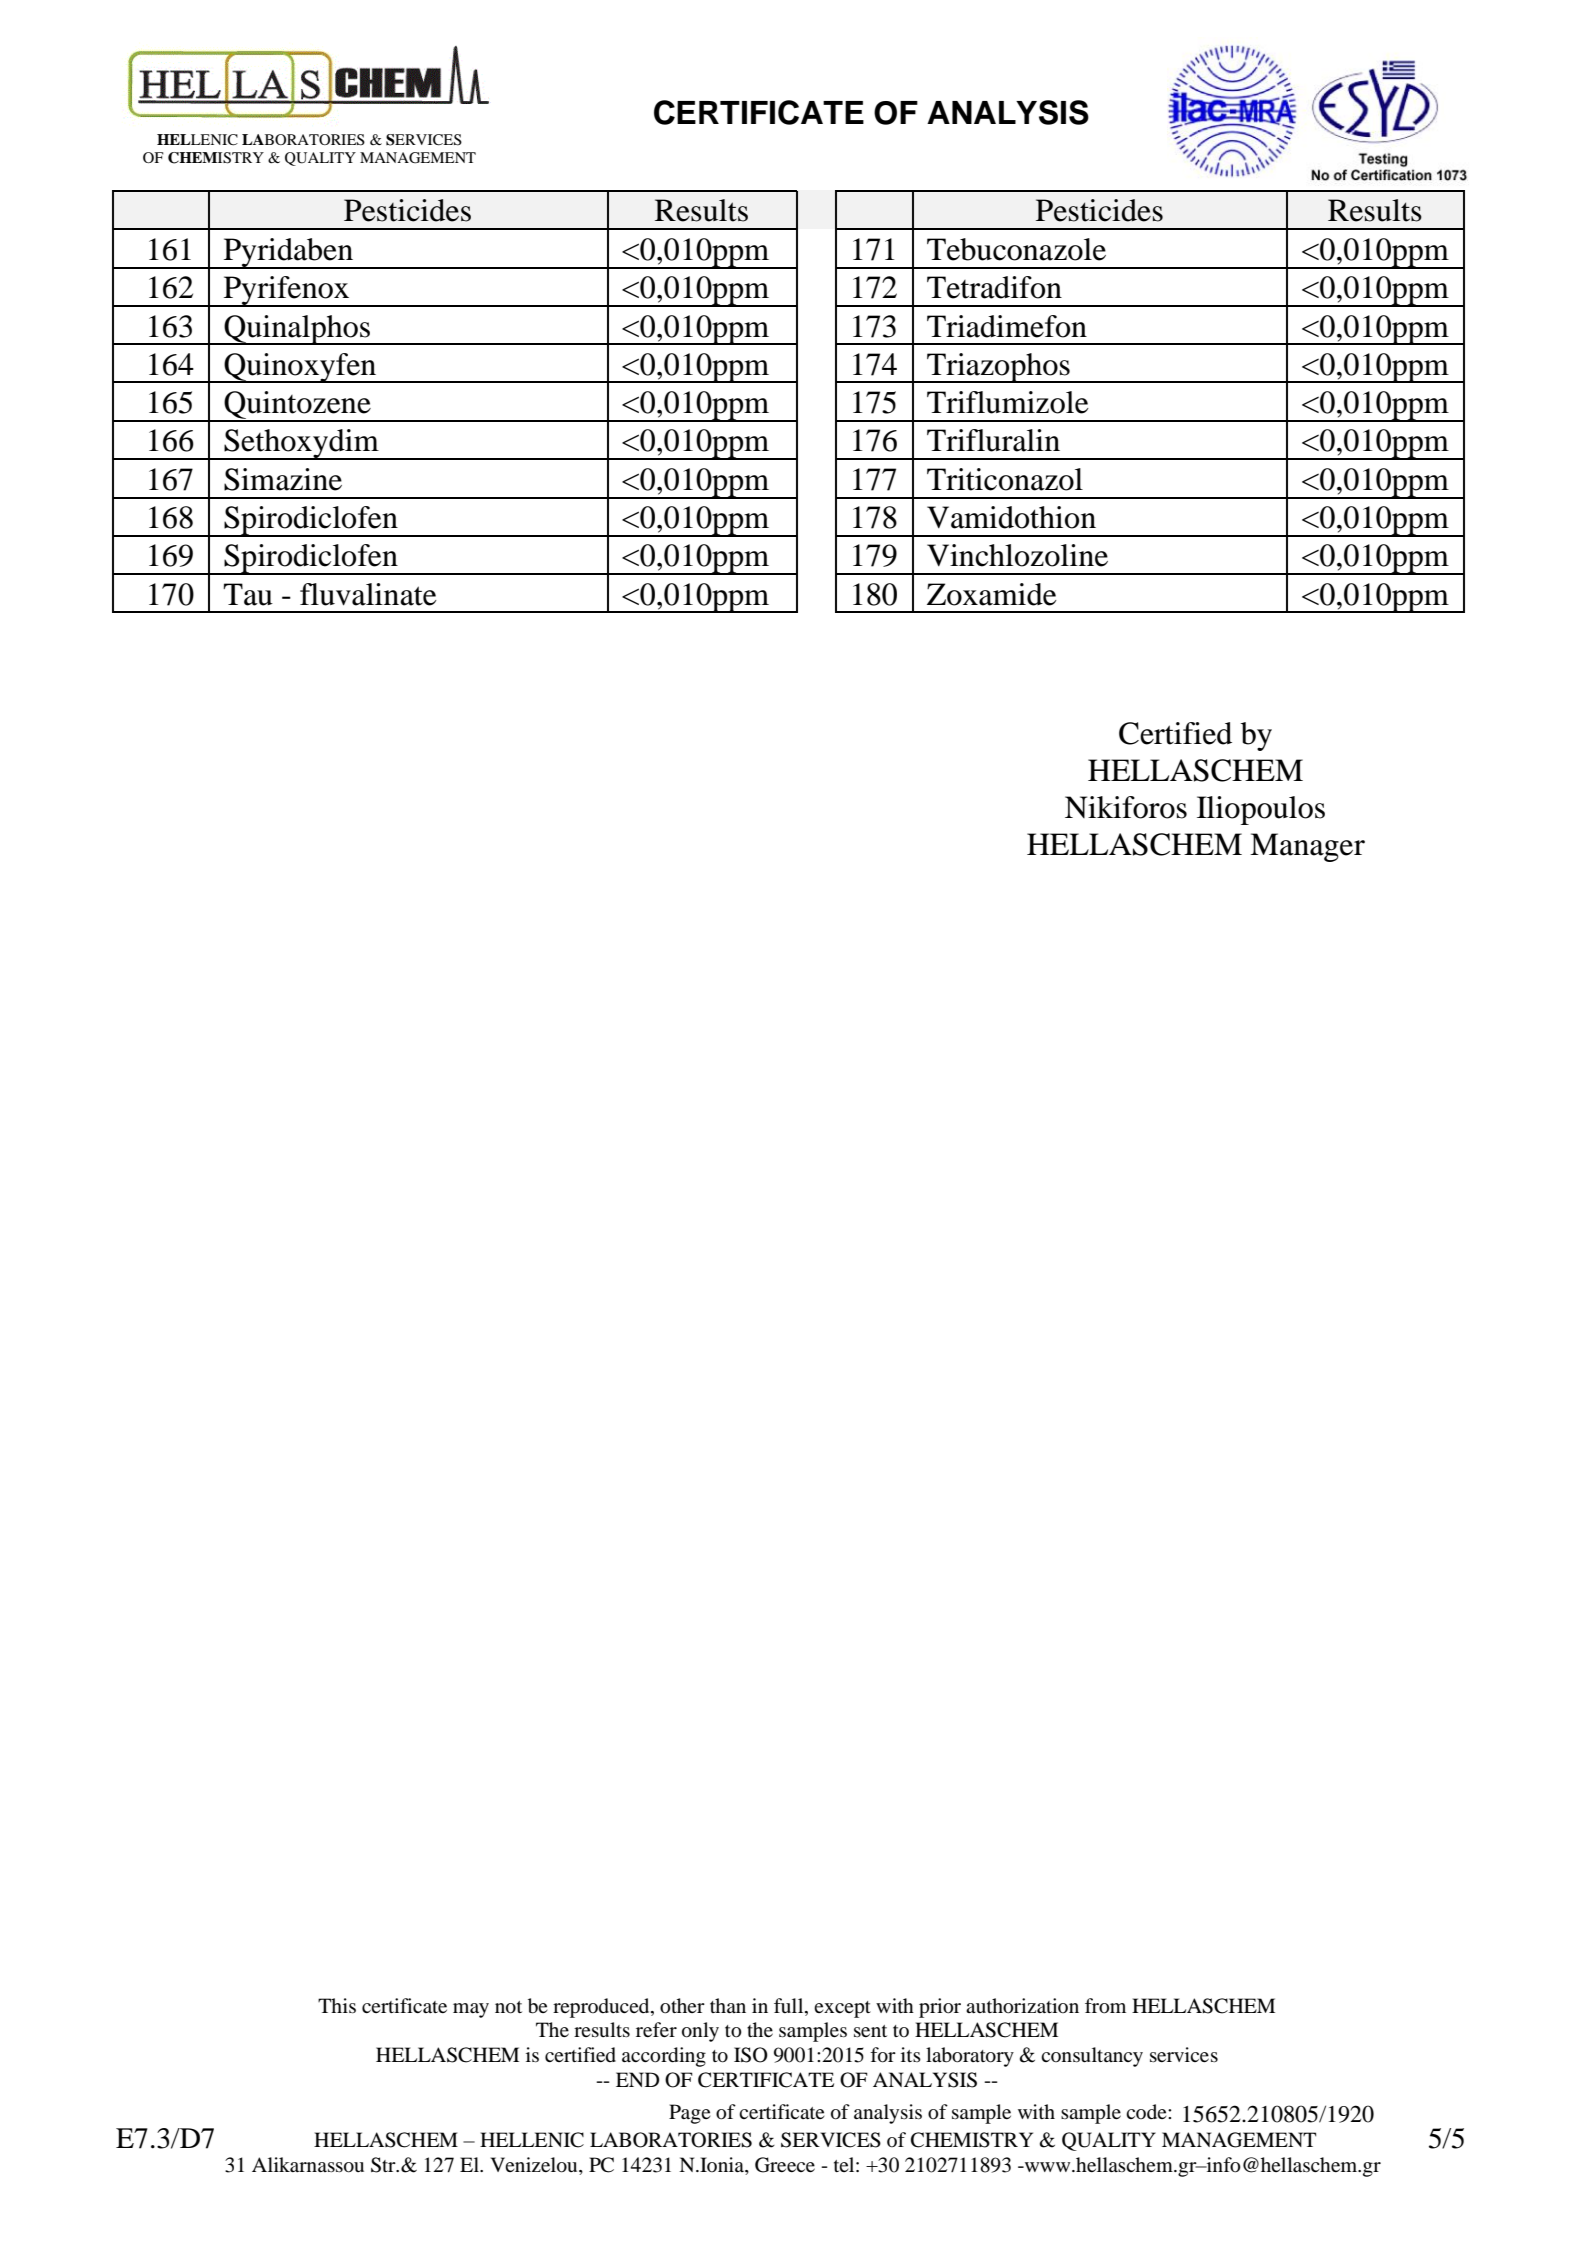  Describe the element at coordinates (337, 2005) in the image. I see `This` at that location.
